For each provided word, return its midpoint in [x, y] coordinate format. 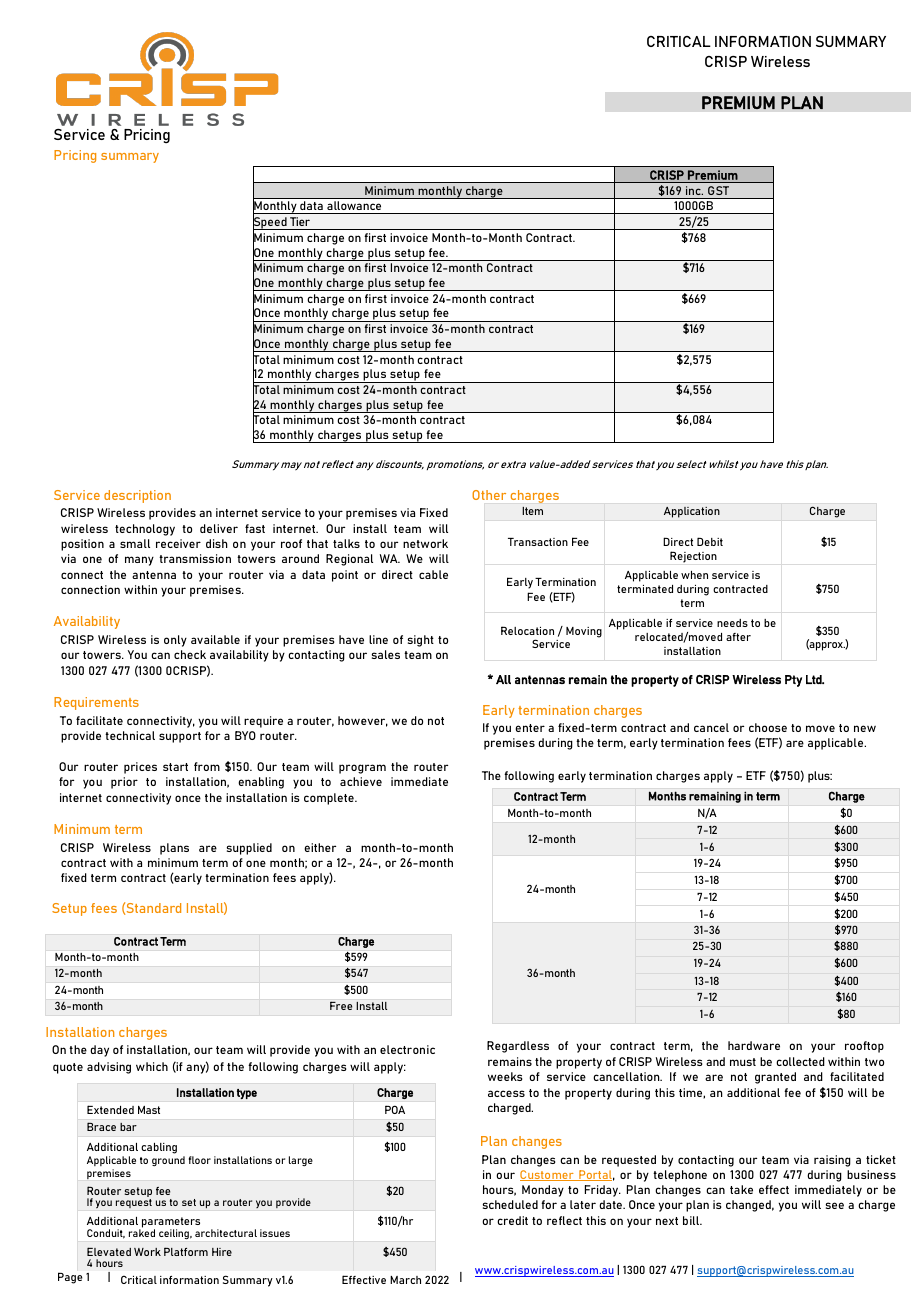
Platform [186, 1251]
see [835, 1205]
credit [512, 1220]
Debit [710, 541]
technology [145, 530]
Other [489, 495]
